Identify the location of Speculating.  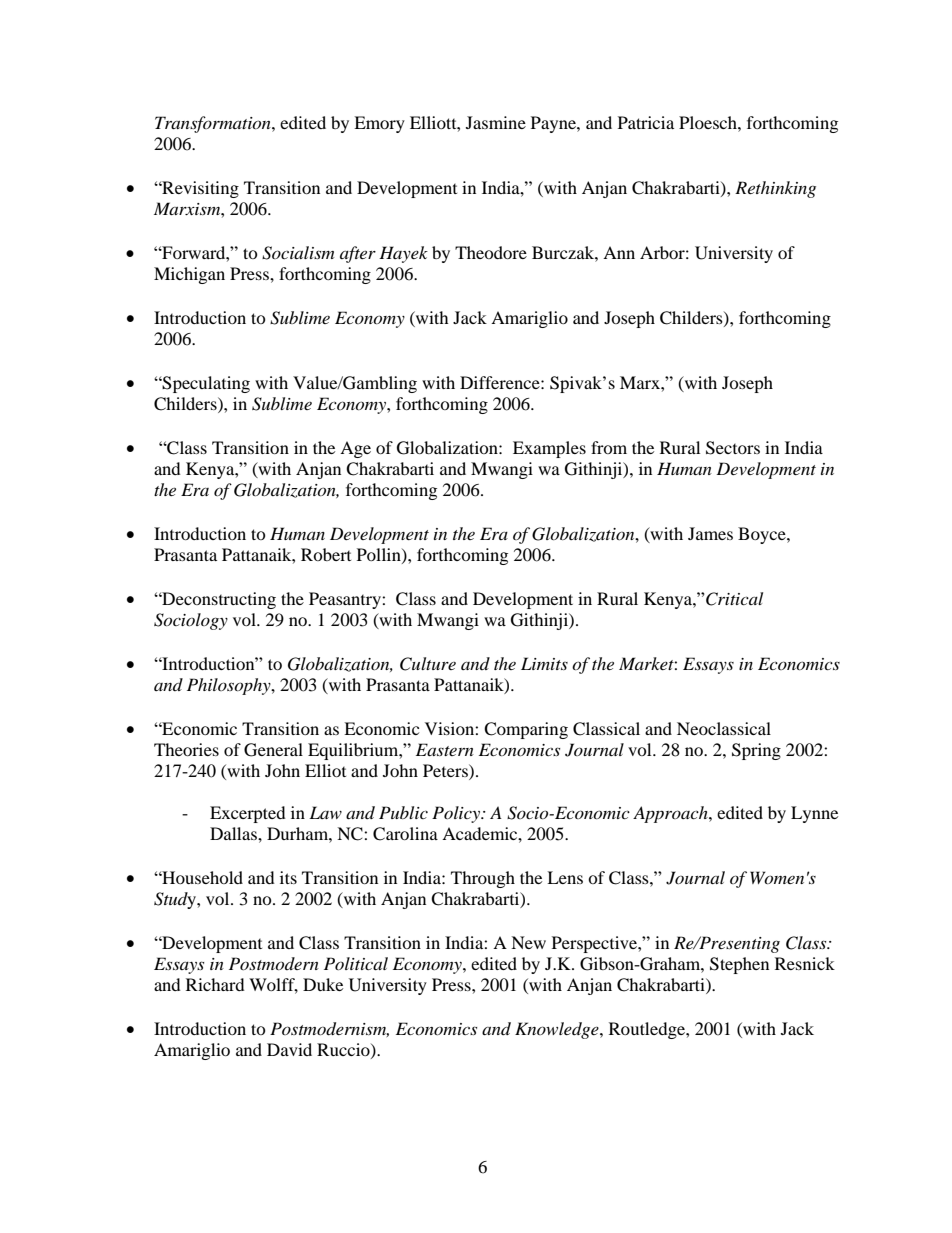
(205, 384).
